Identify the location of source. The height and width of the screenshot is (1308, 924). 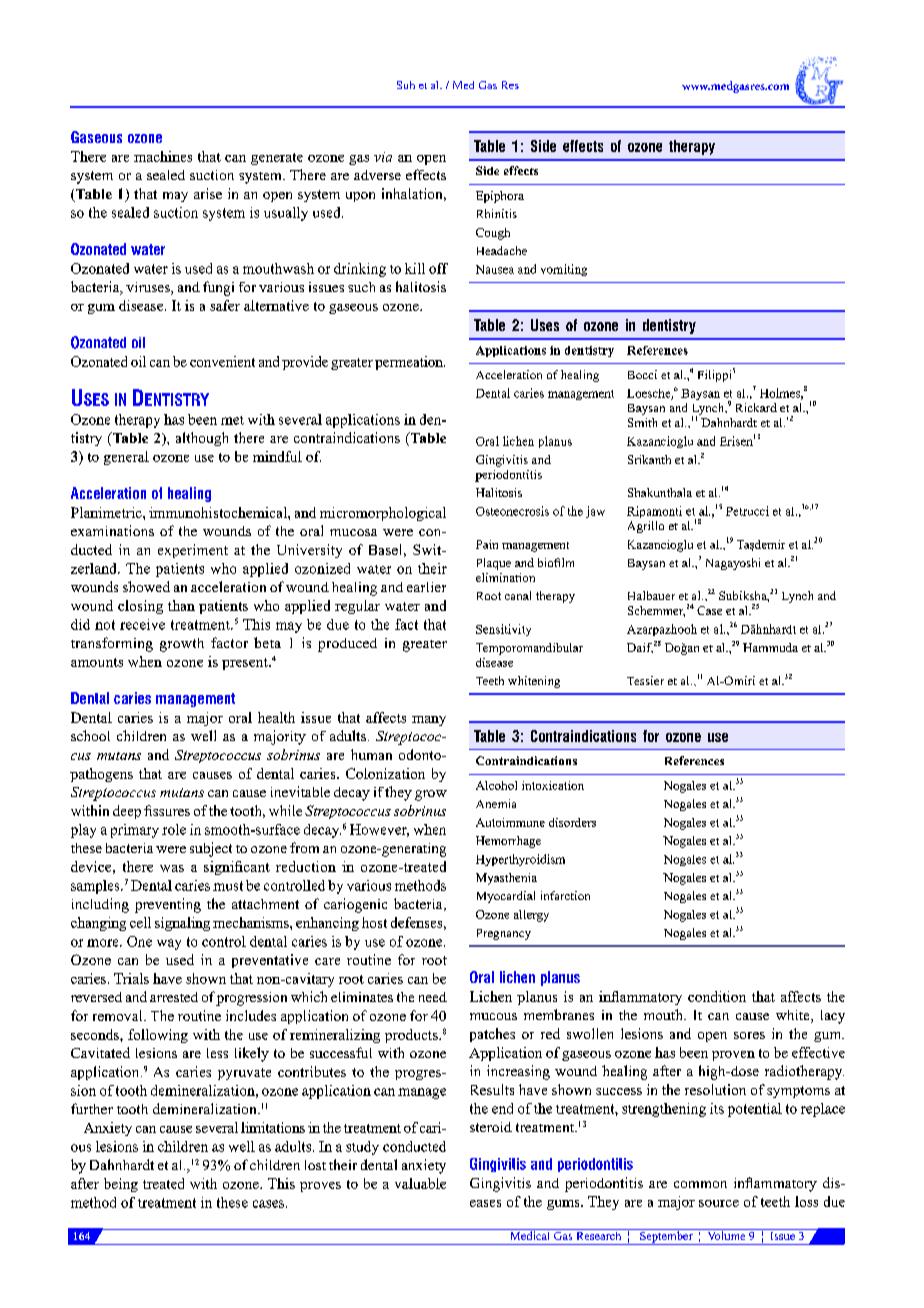
(719, 1203).
